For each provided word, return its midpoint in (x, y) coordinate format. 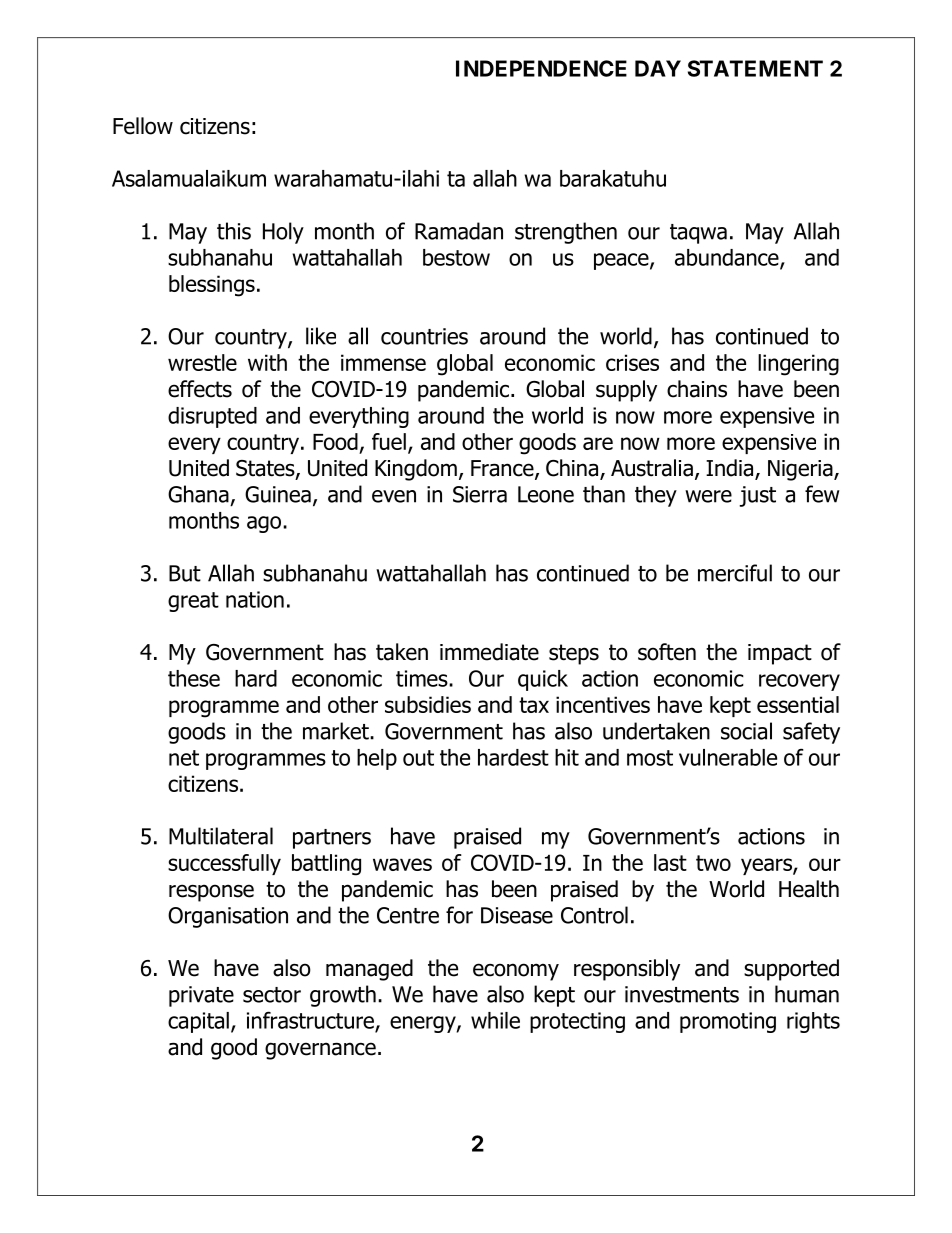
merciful (735, 573)
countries (424, 336)
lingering (798, 365)
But (185, 573)
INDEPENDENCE (541, 68)
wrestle (202, 362)
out (418, 758)
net (184, 758)
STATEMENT (755, 68)
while (495, 1020)
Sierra (480, 494)
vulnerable (728, 757)
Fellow (143, 126)
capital (198, 1022)
